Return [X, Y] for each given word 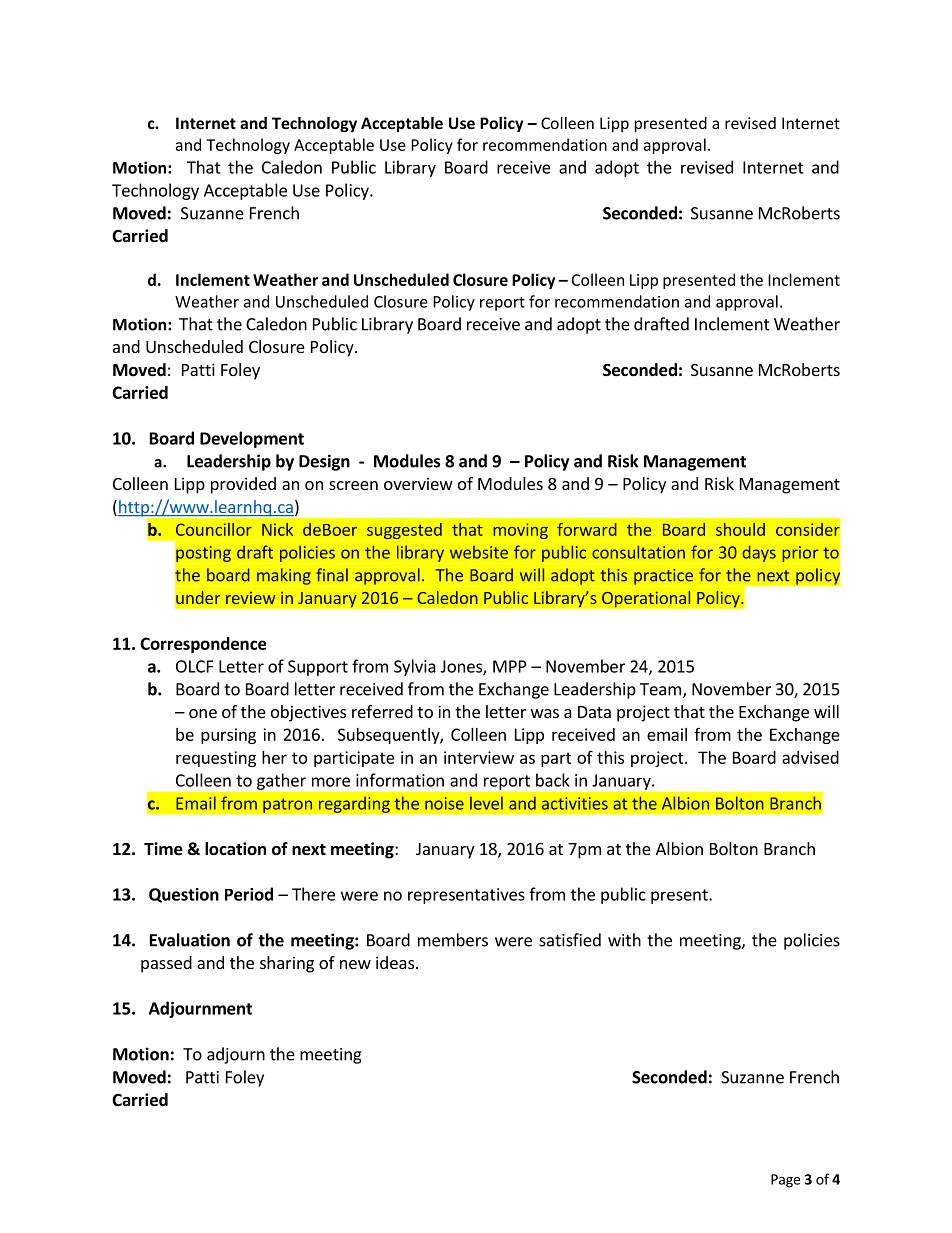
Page [785, 1181]
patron [288, 805]
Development [252, 439]
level [486, 803]
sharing [287, 964]
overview [418, 483]
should [740, 529]
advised [810, 757]
